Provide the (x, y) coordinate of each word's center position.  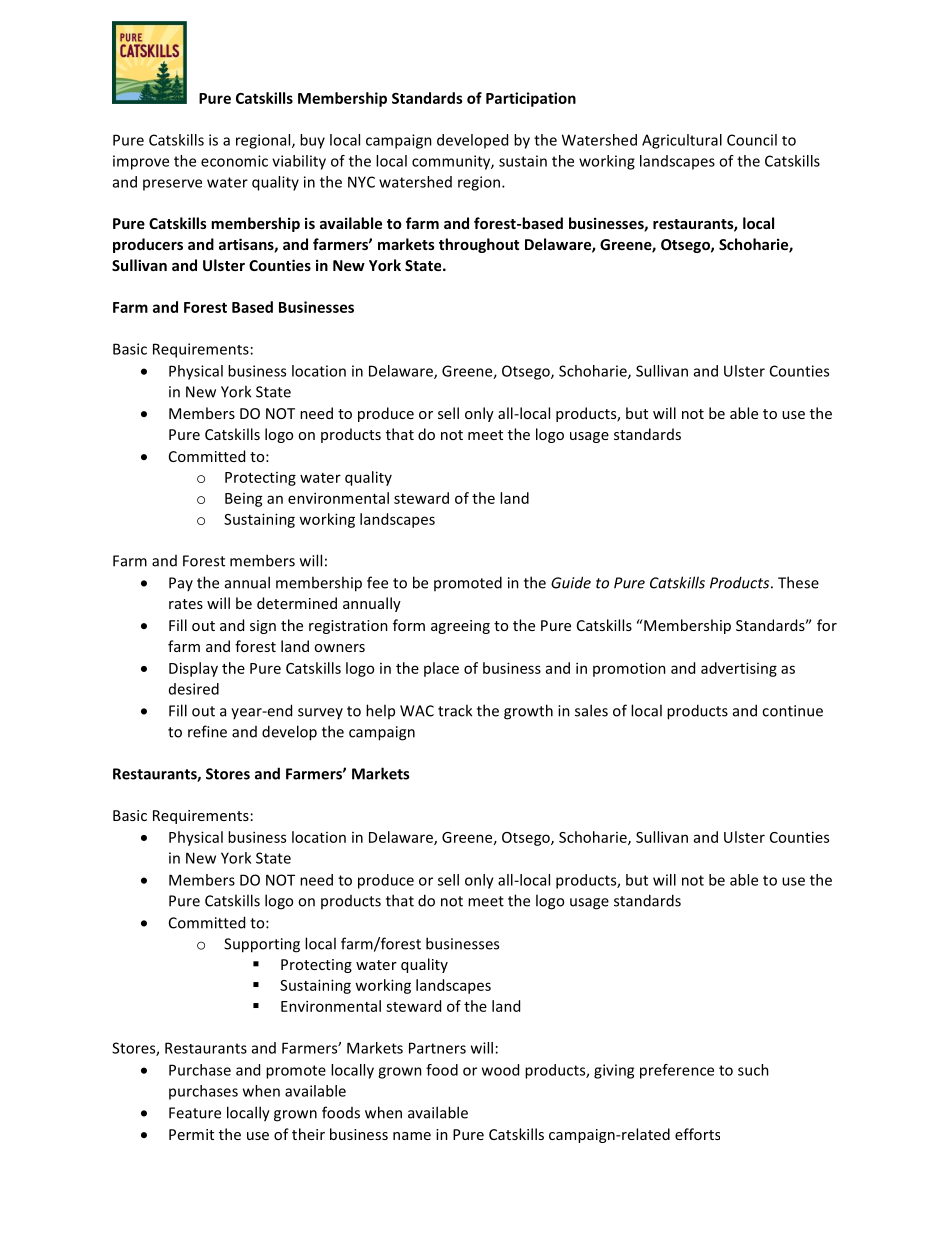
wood (500, 1070)
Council (752, 140)
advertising (739, 669)
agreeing (460, 627)
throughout (479, 245)
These (798, 582)
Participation (531, 99)
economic (234, 161)
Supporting (262, 945)
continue (792, 711)
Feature (195, 1113)
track (455, 710)
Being (244, 500)
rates (186, 604)
